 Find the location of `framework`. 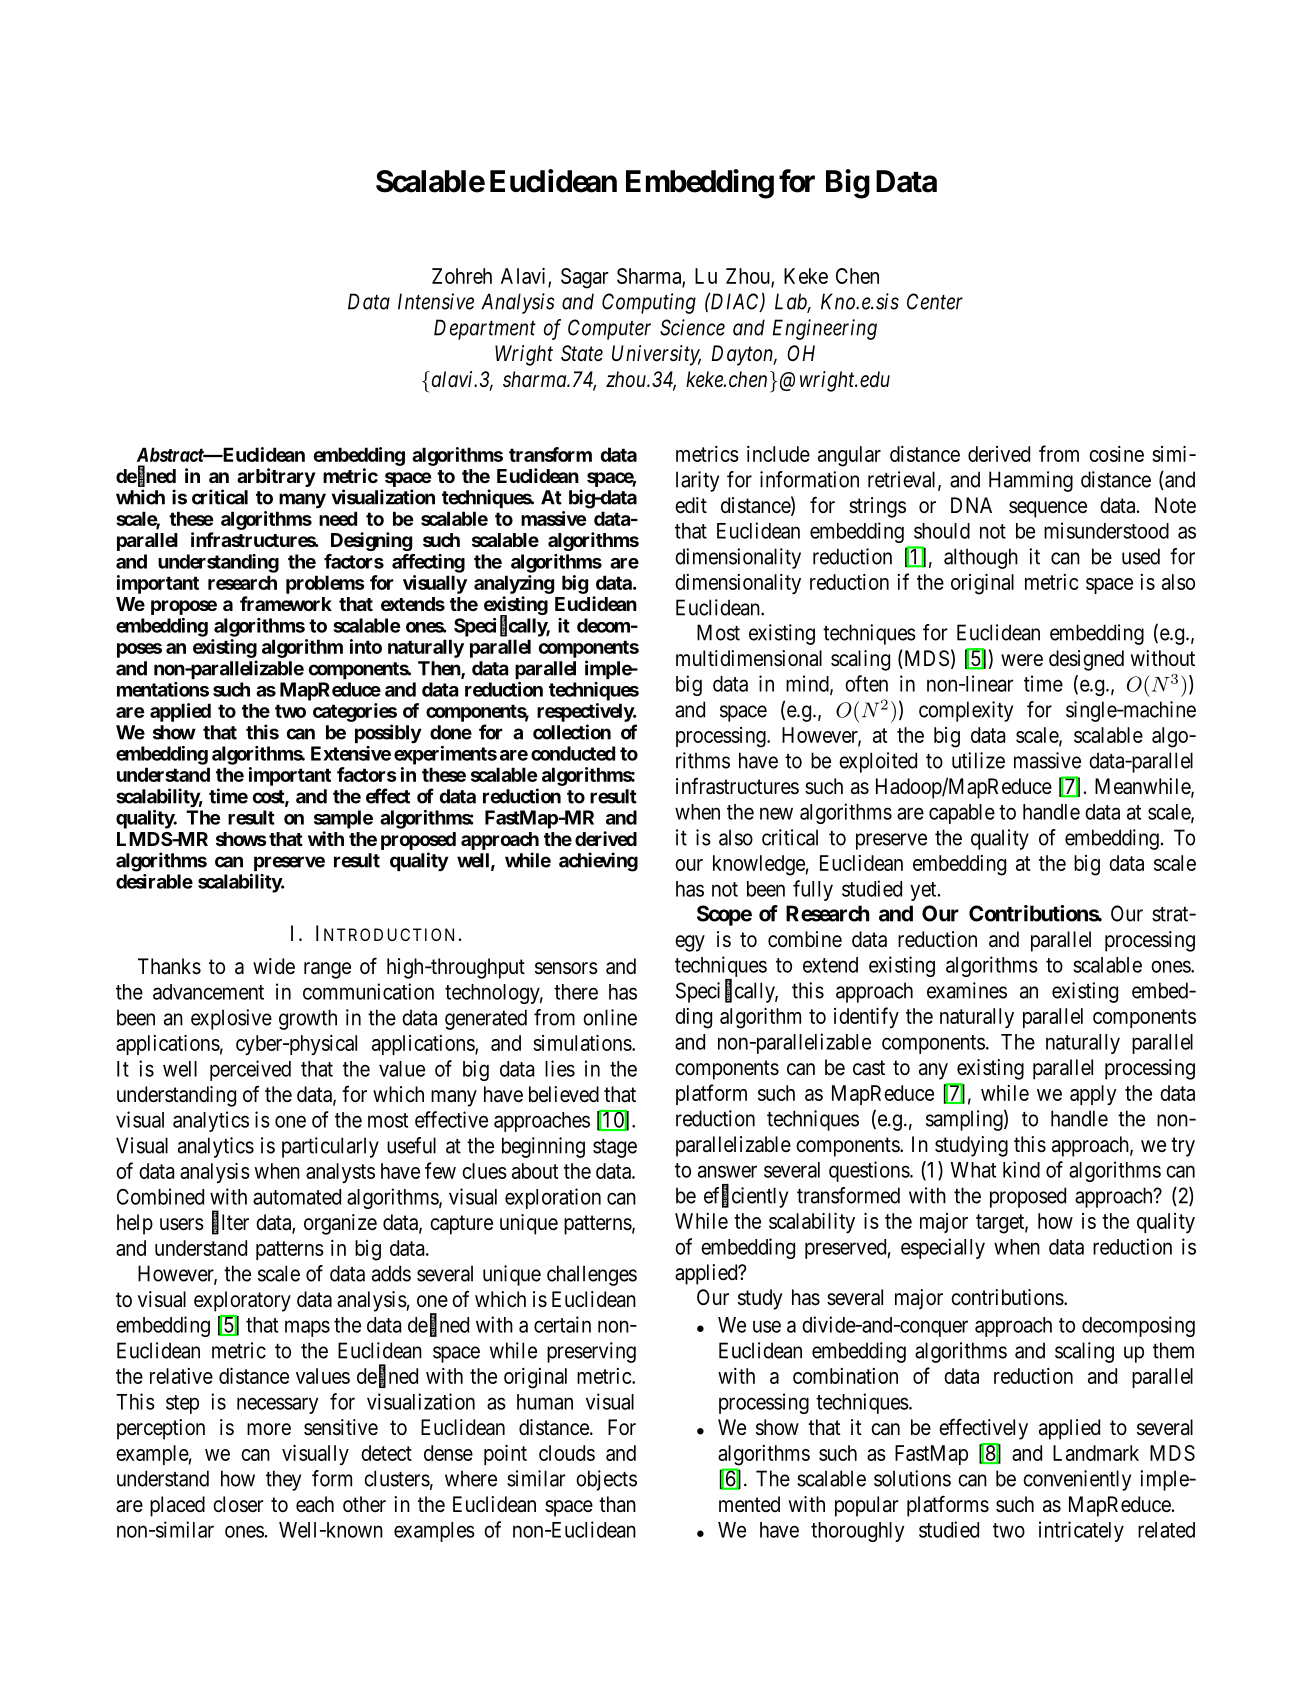

framework is located at coordinates (286, 603).
